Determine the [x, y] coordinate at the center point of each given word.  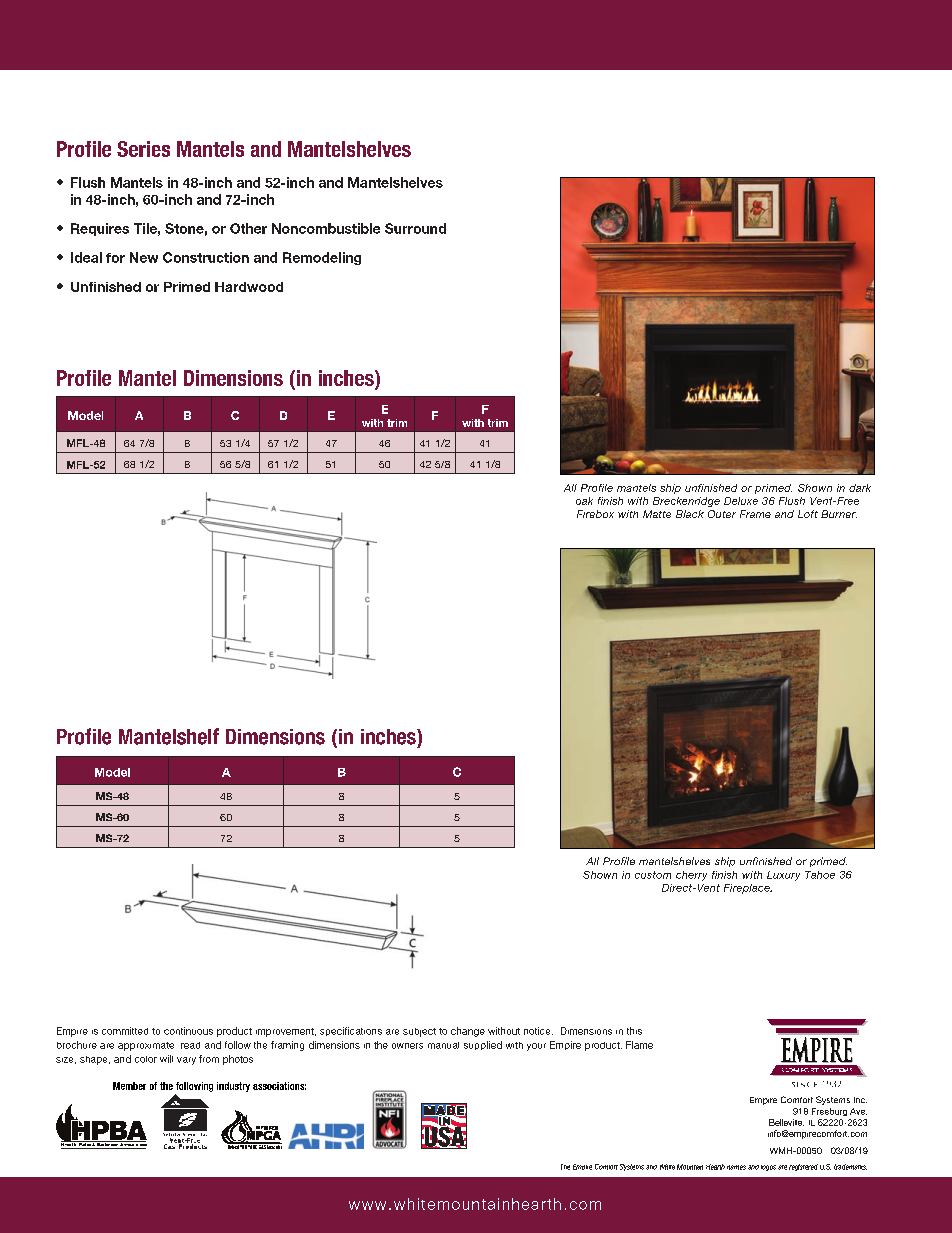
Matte [657, 514]
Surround [415, 228]
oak [584, 501]
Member [129, 1086]
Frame [755, 514]
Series [143, 149]
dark [860, 488]
